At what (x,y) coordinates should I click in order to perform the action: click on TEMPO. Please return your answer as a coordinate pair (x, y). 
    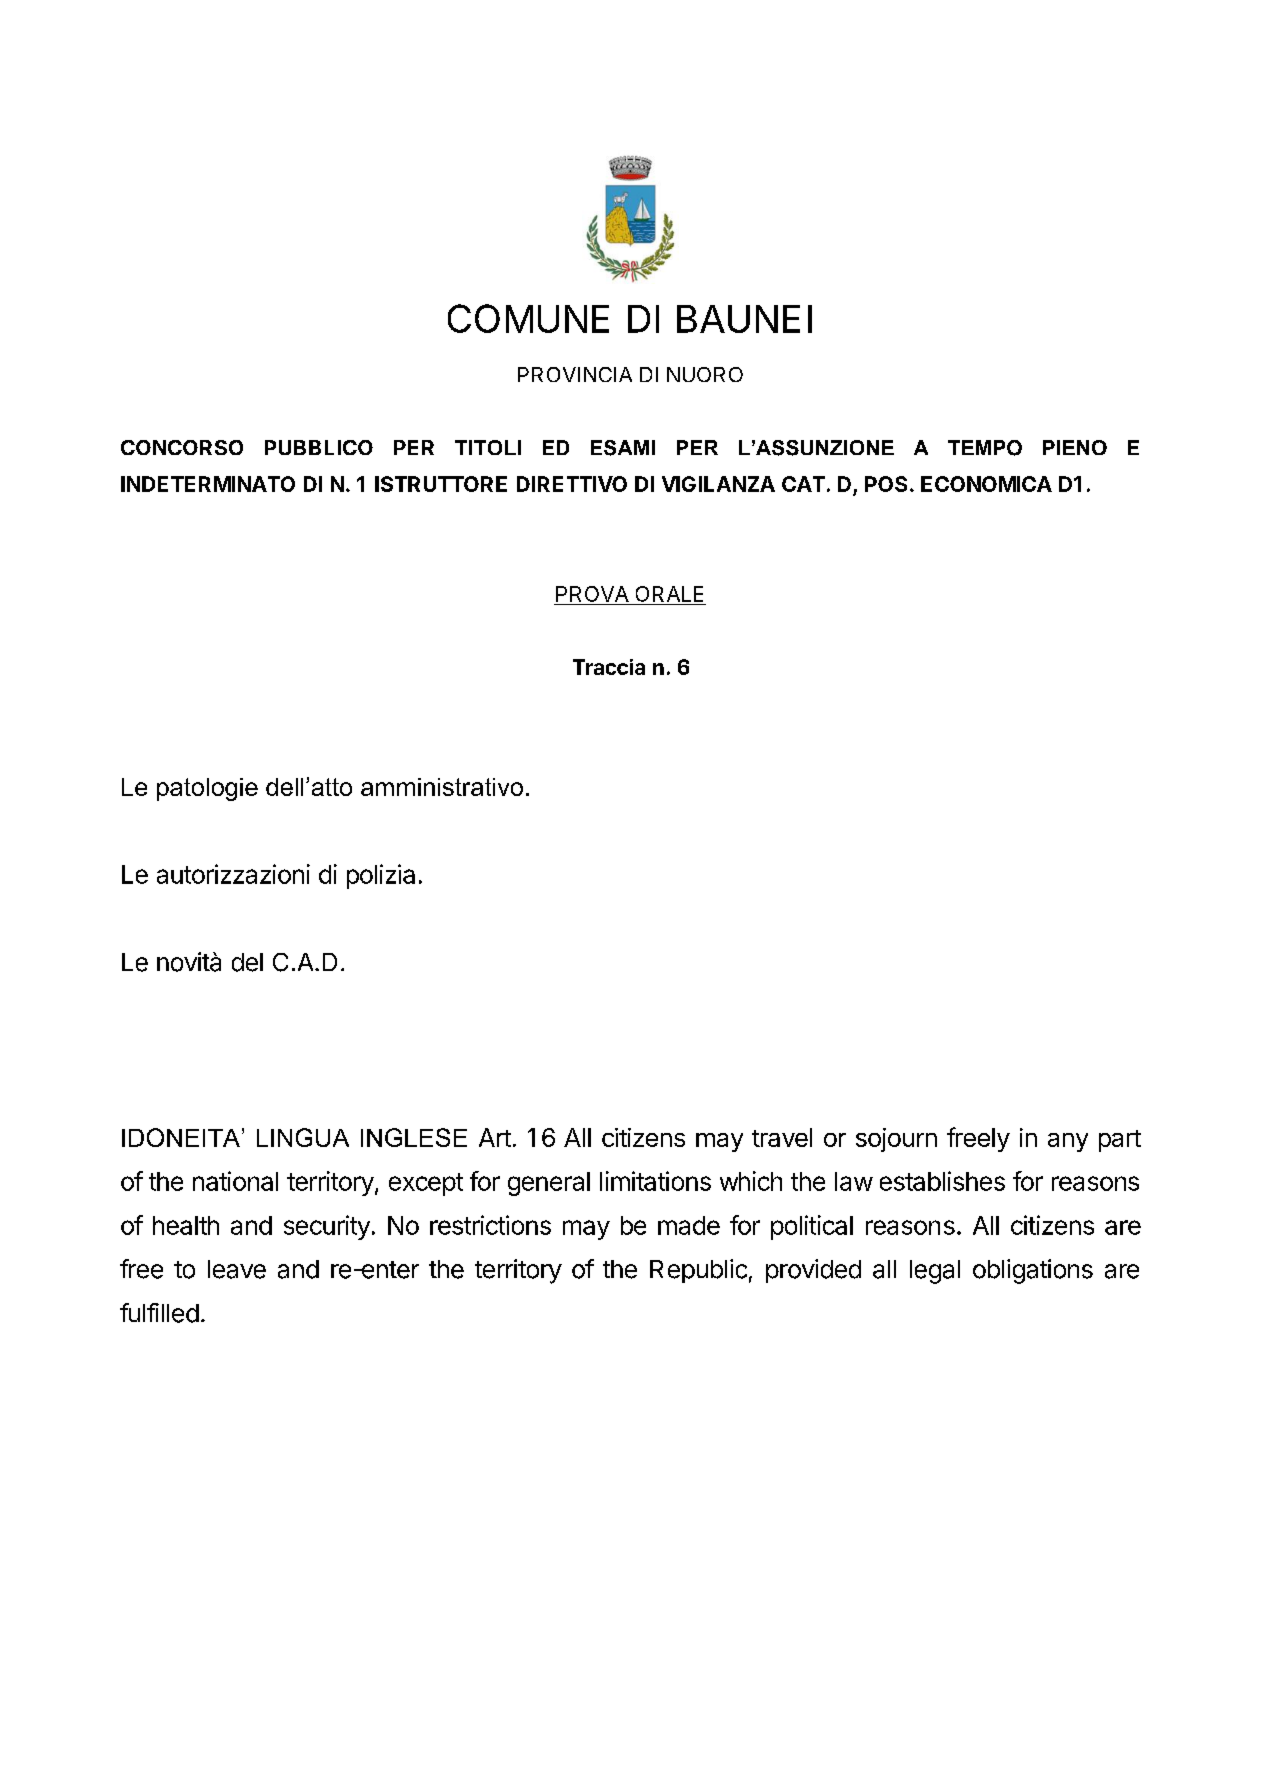
    Looking at the image, I should click on (985, 448).
